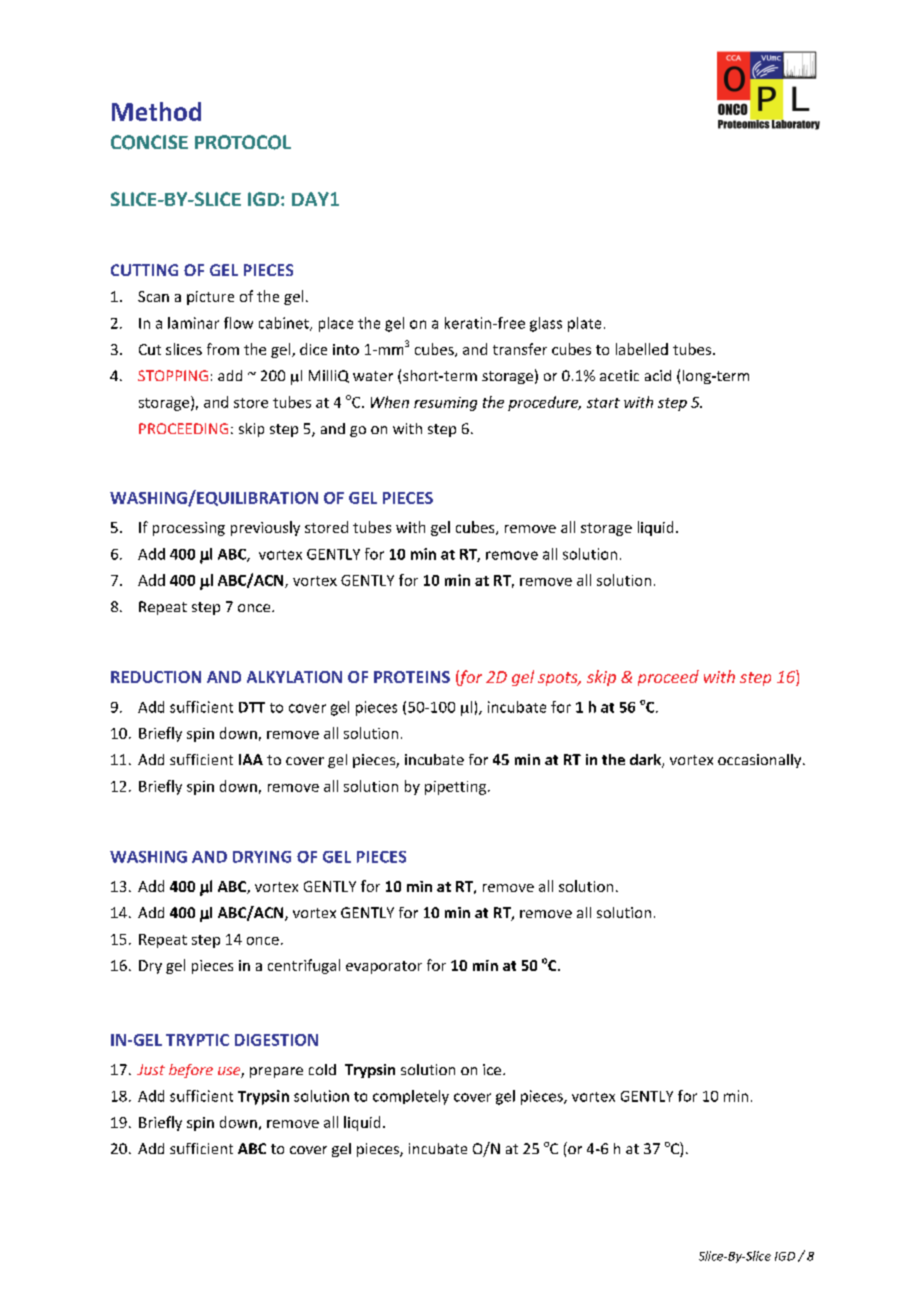  I want to click on resuming, so click(445, 404).
